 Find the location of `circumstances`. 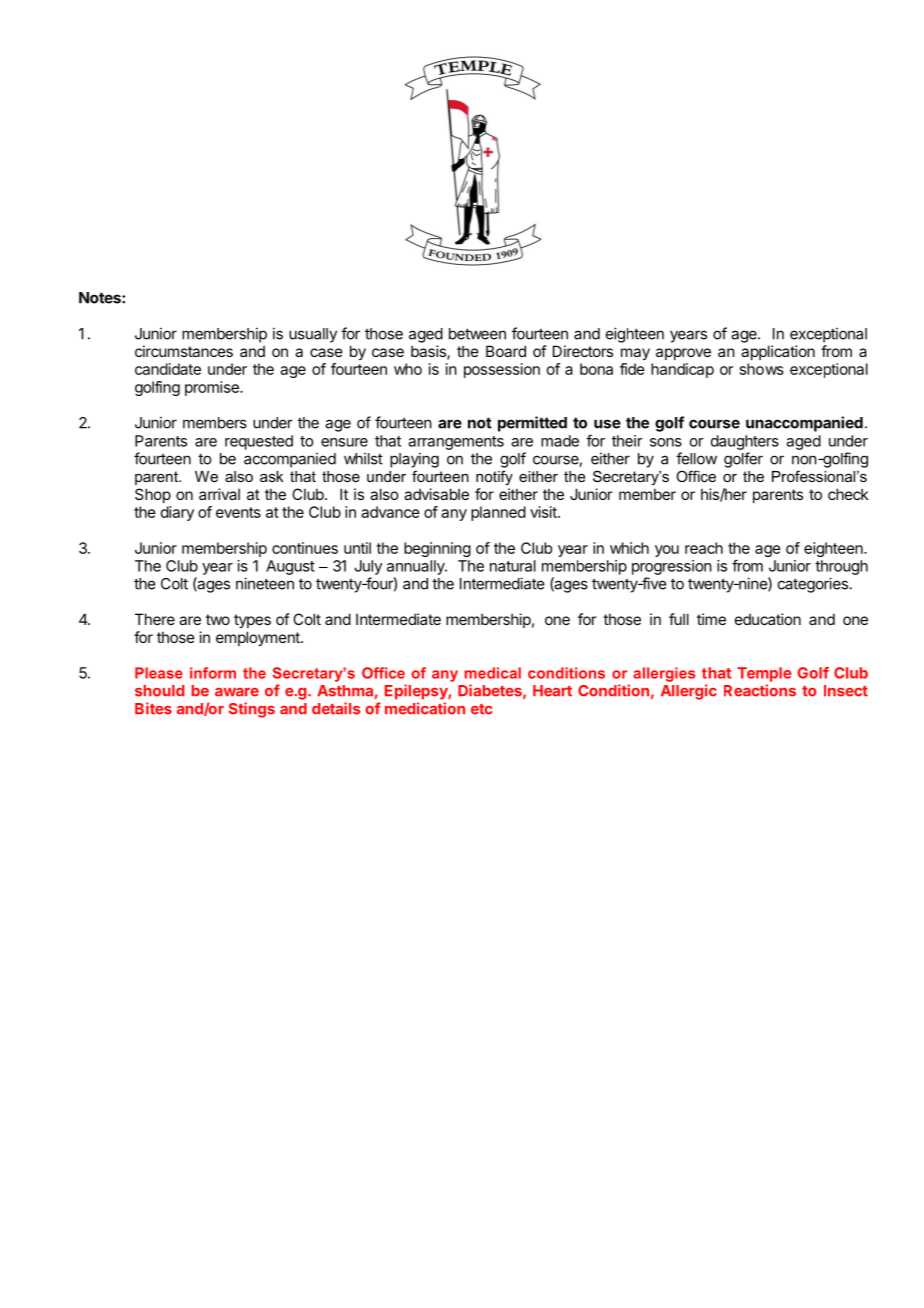

circumstances is located at coordinates (184, 351).
